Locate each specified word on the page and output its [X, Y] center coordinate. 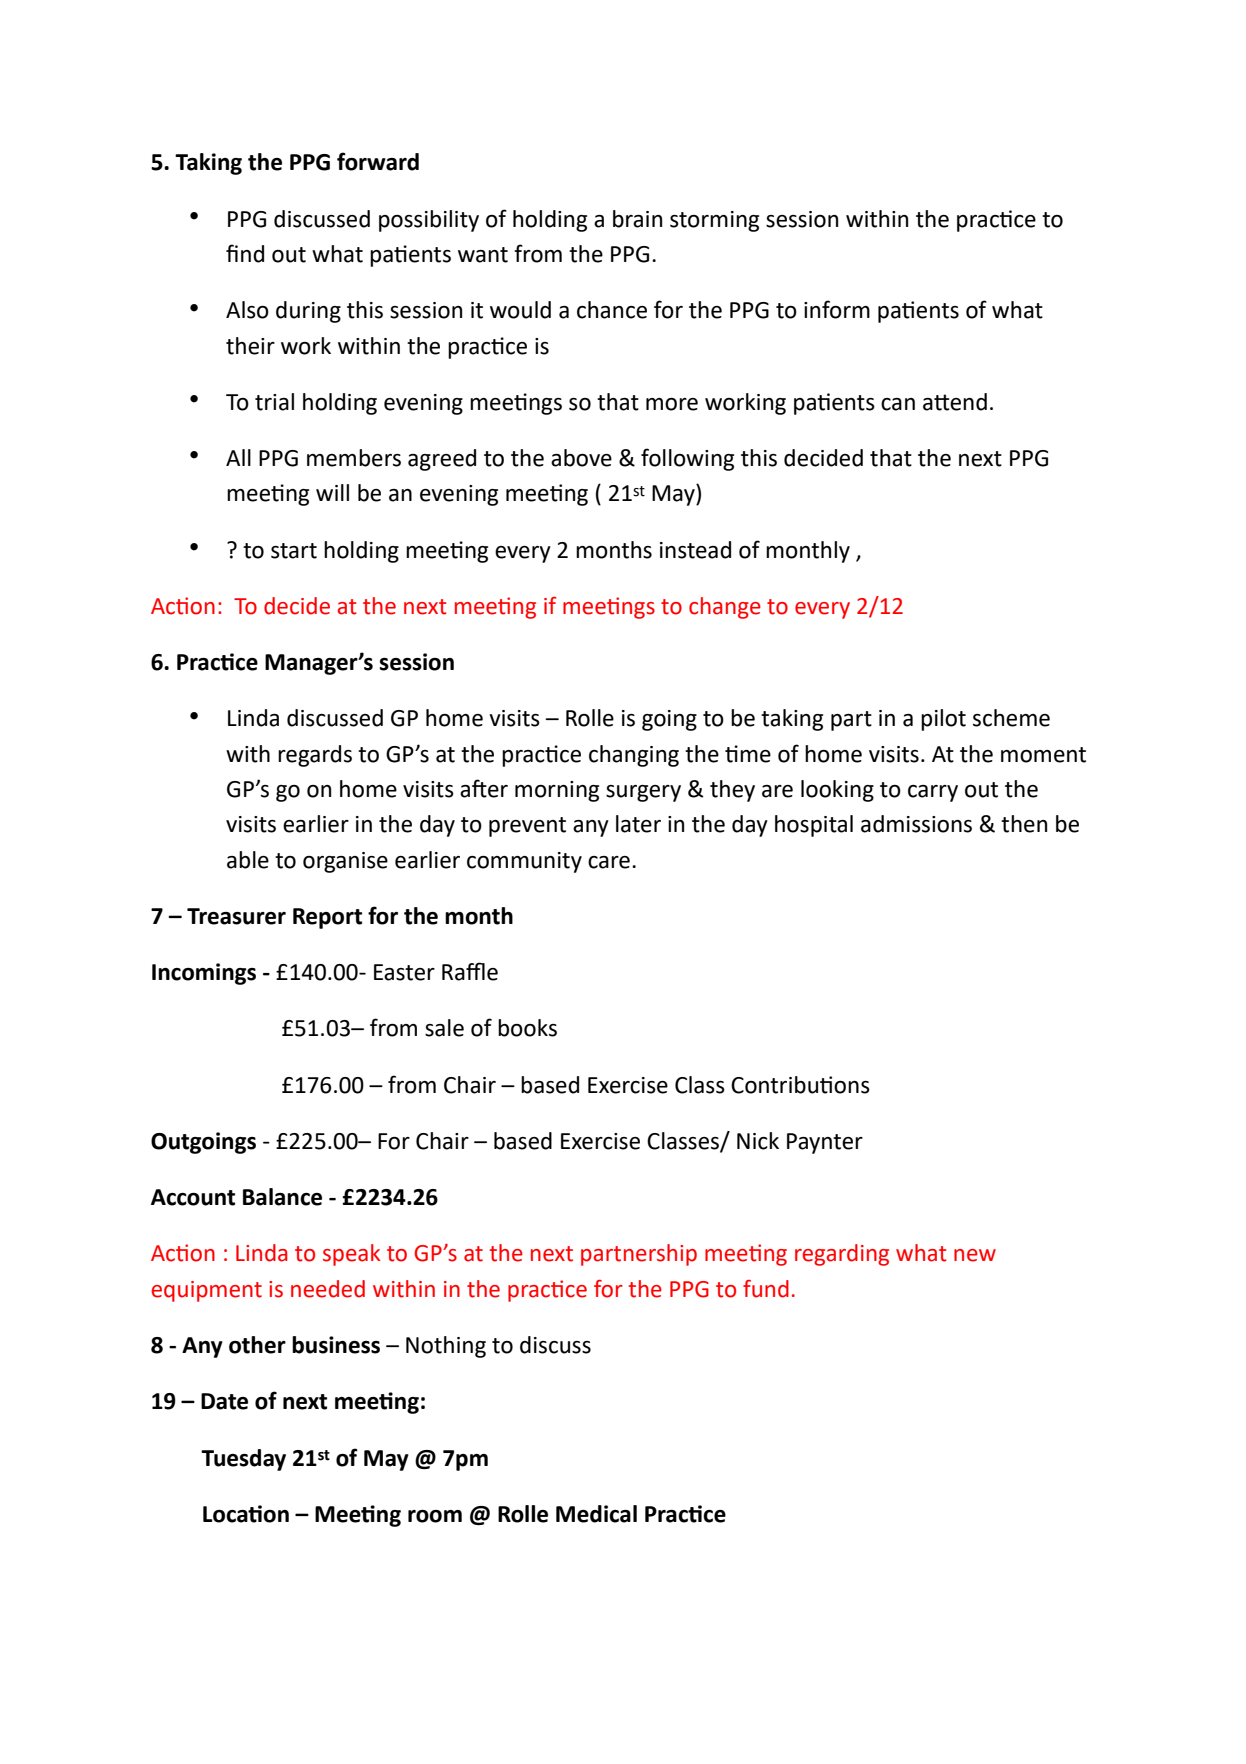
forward [378, 161]
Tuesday [243, 1460]
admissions [916, 824]
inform [837, 309]
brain [637, 219]
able [248, 860]
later [638, 824]
